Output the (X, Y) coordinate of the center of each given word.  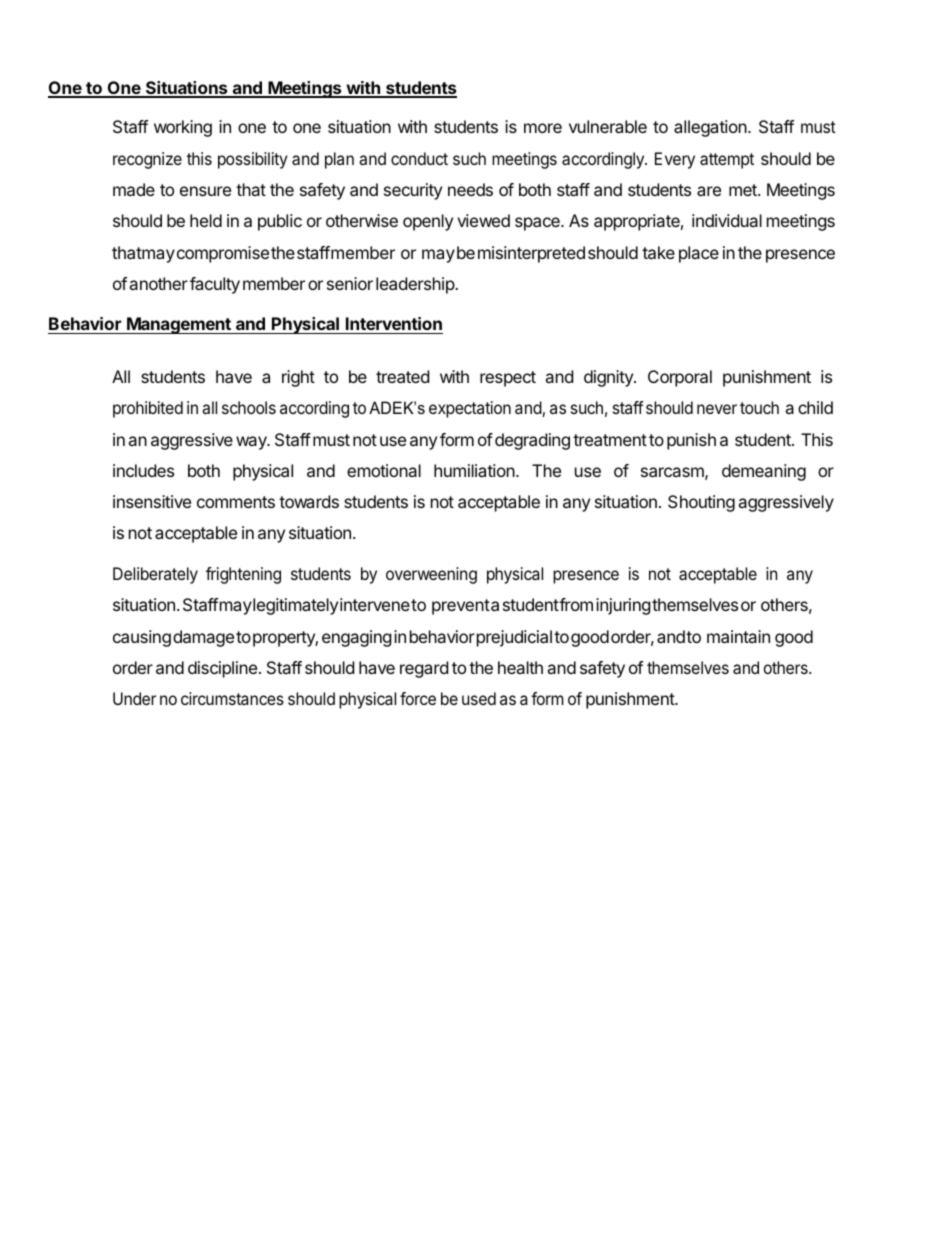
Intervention (394, 323)
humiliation (474, 470)
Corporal (680, 378)
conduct (419, 158)
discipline (222, 669)
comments (236, 502)
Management (179, 325)
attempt (727, 161)
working (183, 128)
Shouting (701, 503)
